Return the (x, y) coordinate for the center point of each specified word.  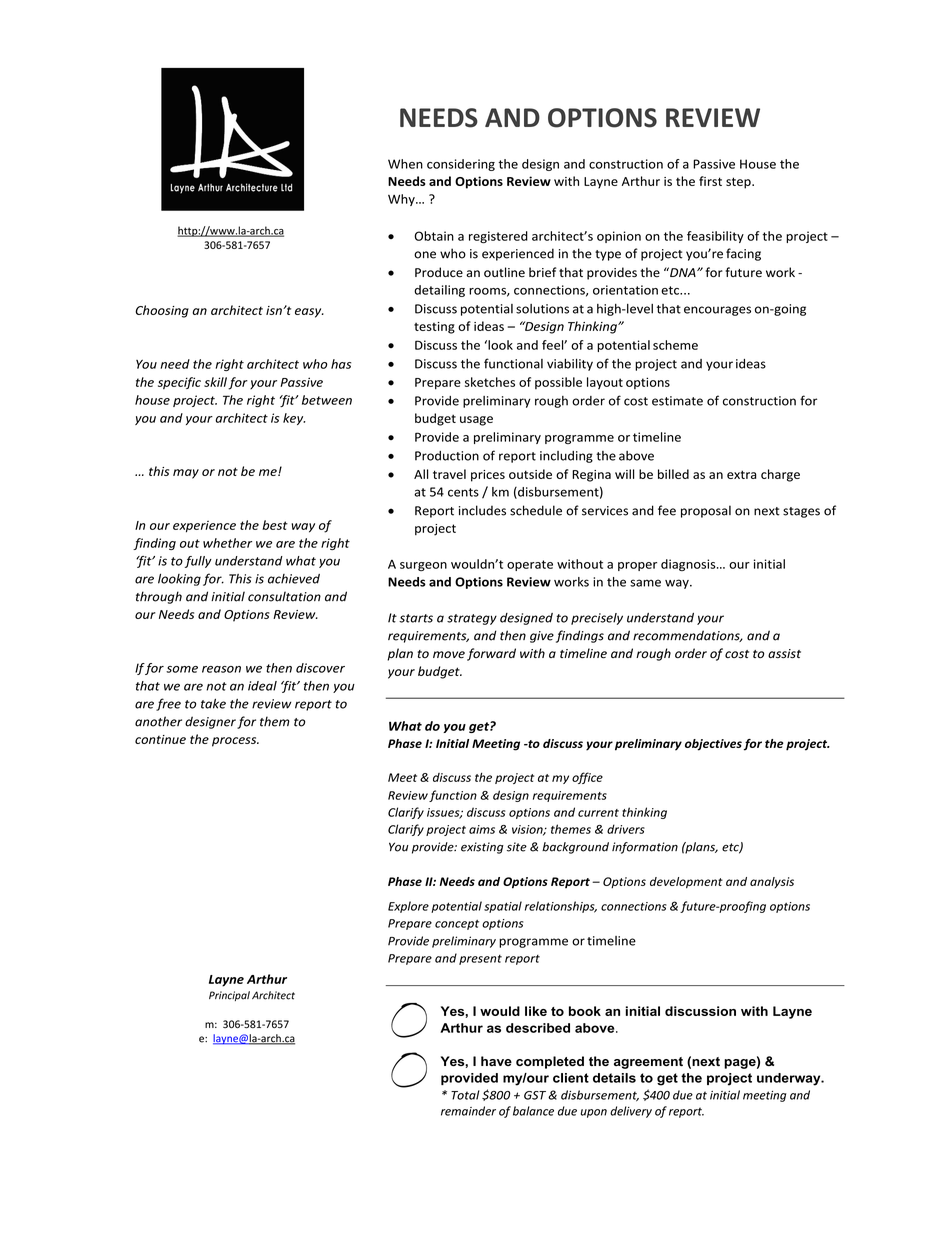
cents (463, 492)
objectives (713, 745)
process (235, 742)
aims (482, 829)
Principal (229, 996)
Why (402, 200)
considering (461, 165)
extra (741, 474)
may (186, 474)
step (739, 183)
